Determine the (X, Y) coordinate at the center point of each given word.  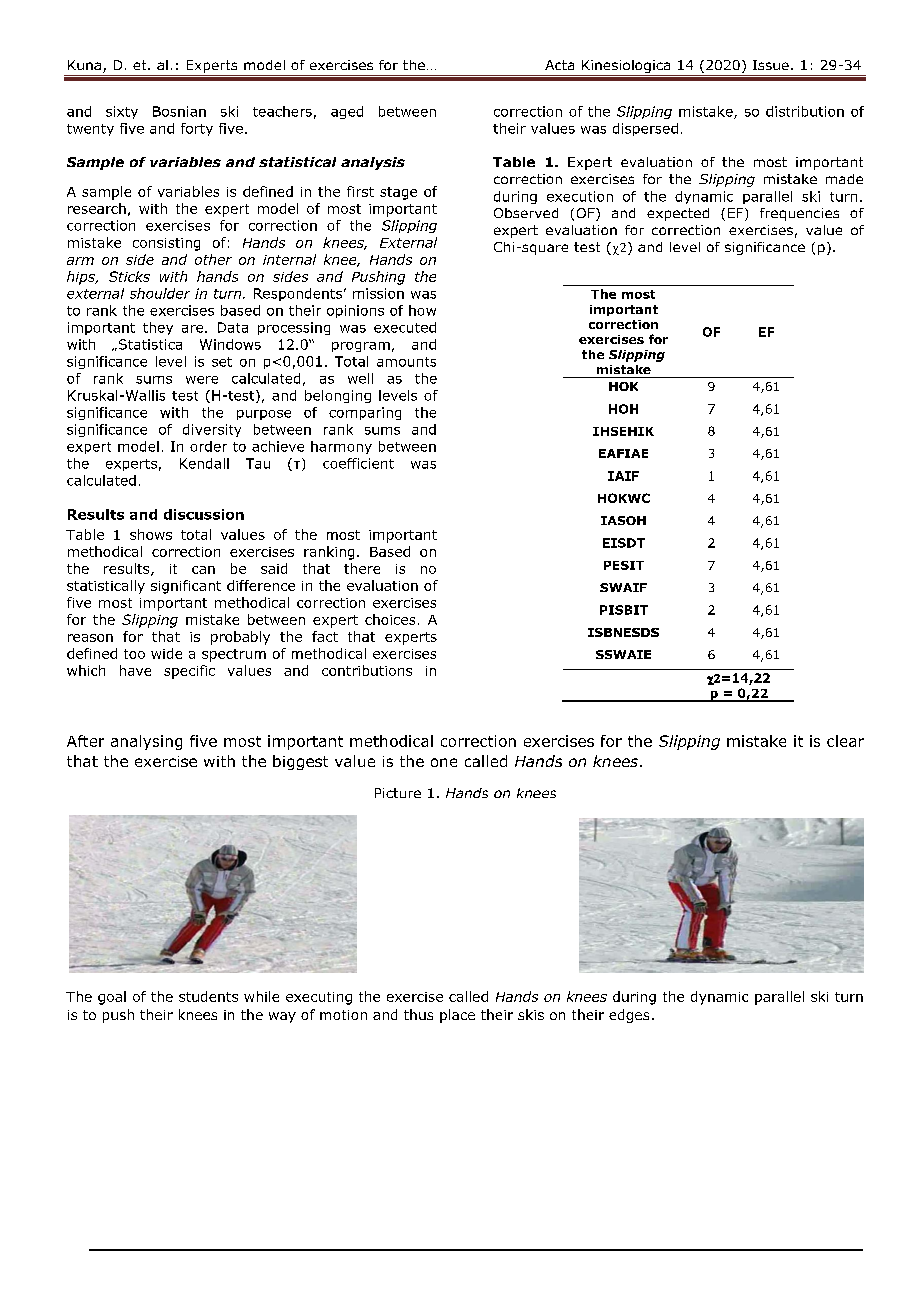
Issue (771, 65)
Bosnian (179, 111)
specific (189, 672)
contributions (367, 670)
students (208, 996)
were (202, 380)
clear (845, 741)
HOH (623, 409)
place (457, 1016)
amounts (406, 362)
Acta (559, 65)
